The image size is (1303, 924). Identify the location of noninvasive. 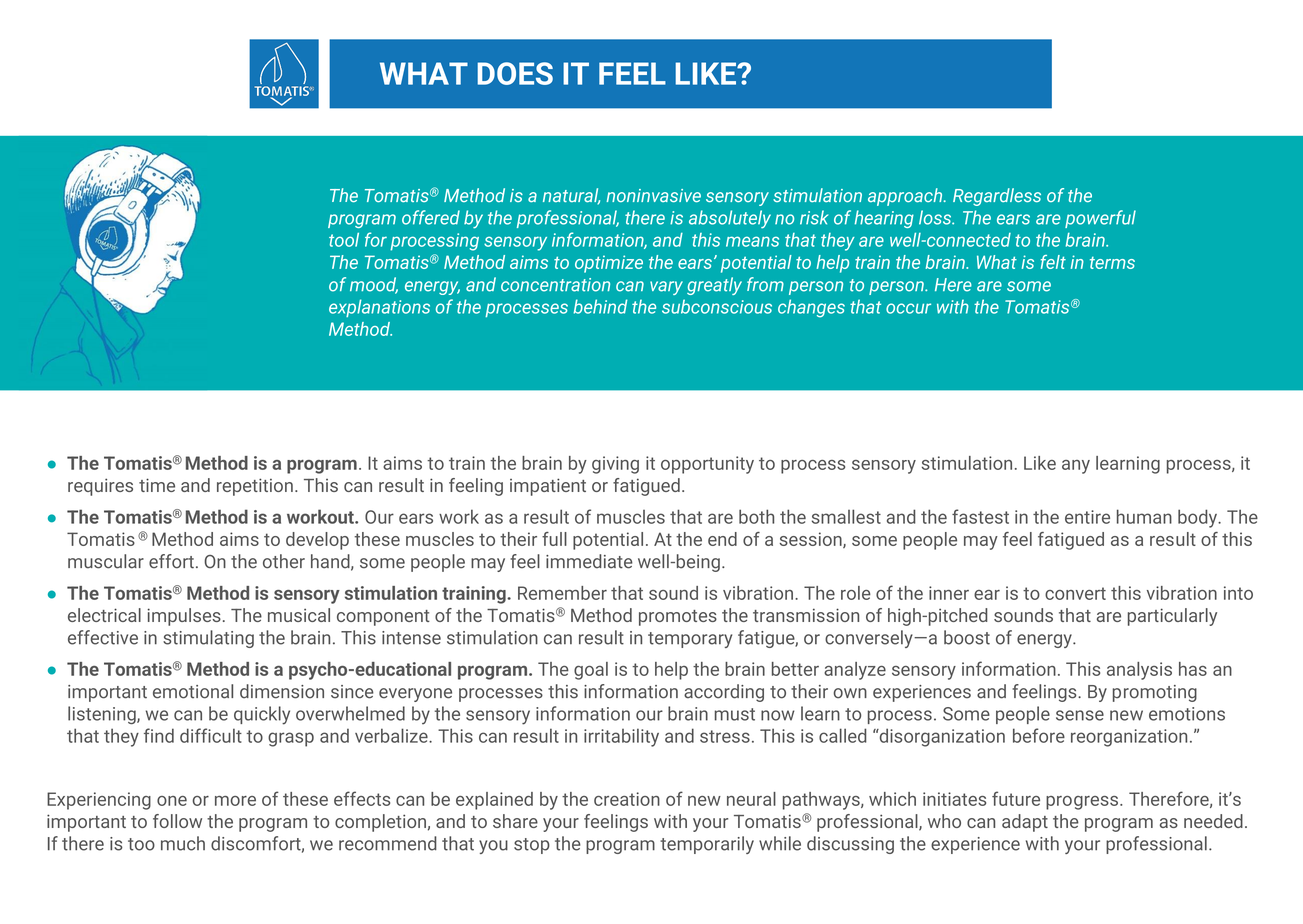
(653, 195).
